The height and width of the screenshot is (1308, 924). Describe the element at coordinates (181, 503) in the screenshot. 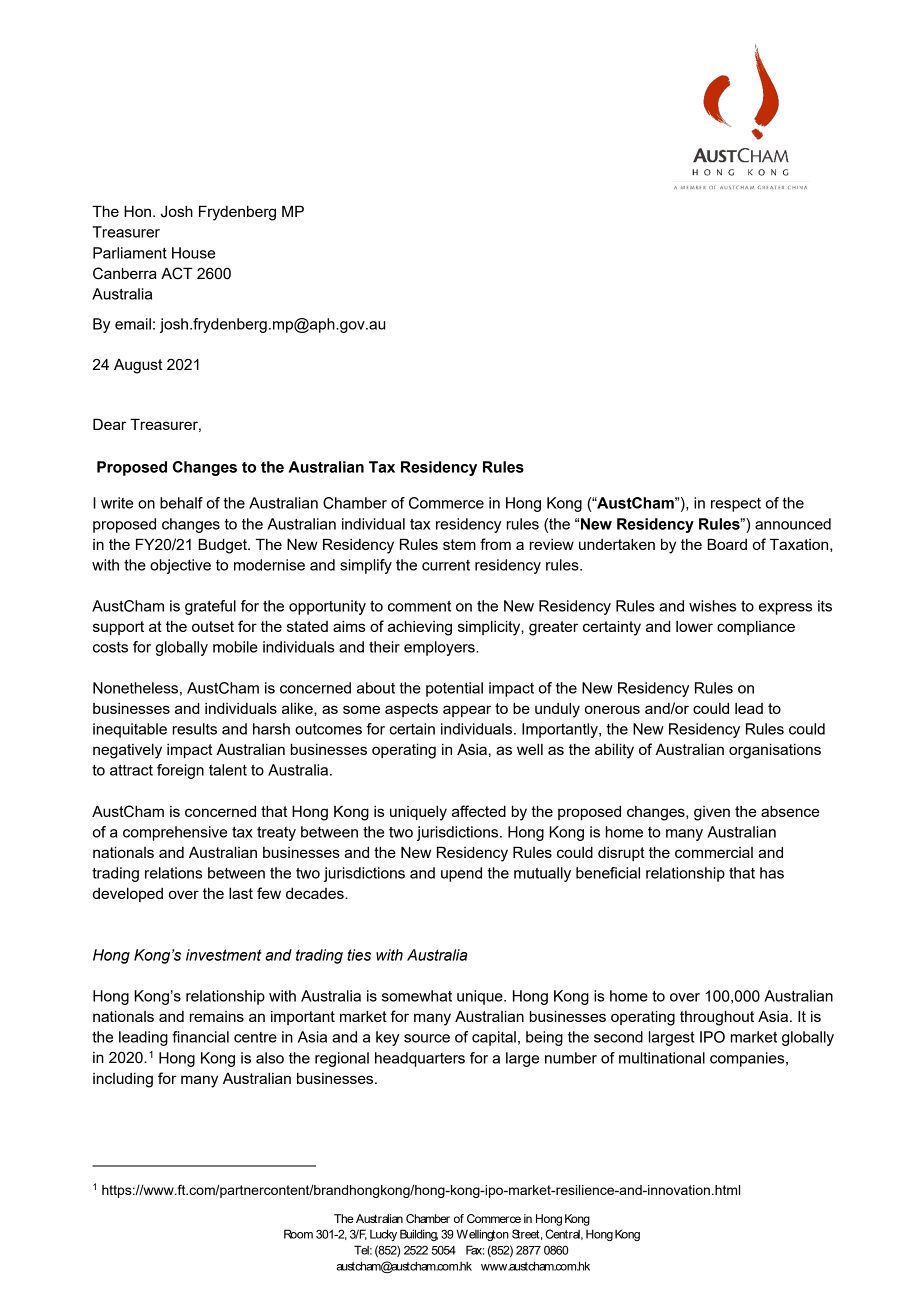

I see `behalf` at that location.
